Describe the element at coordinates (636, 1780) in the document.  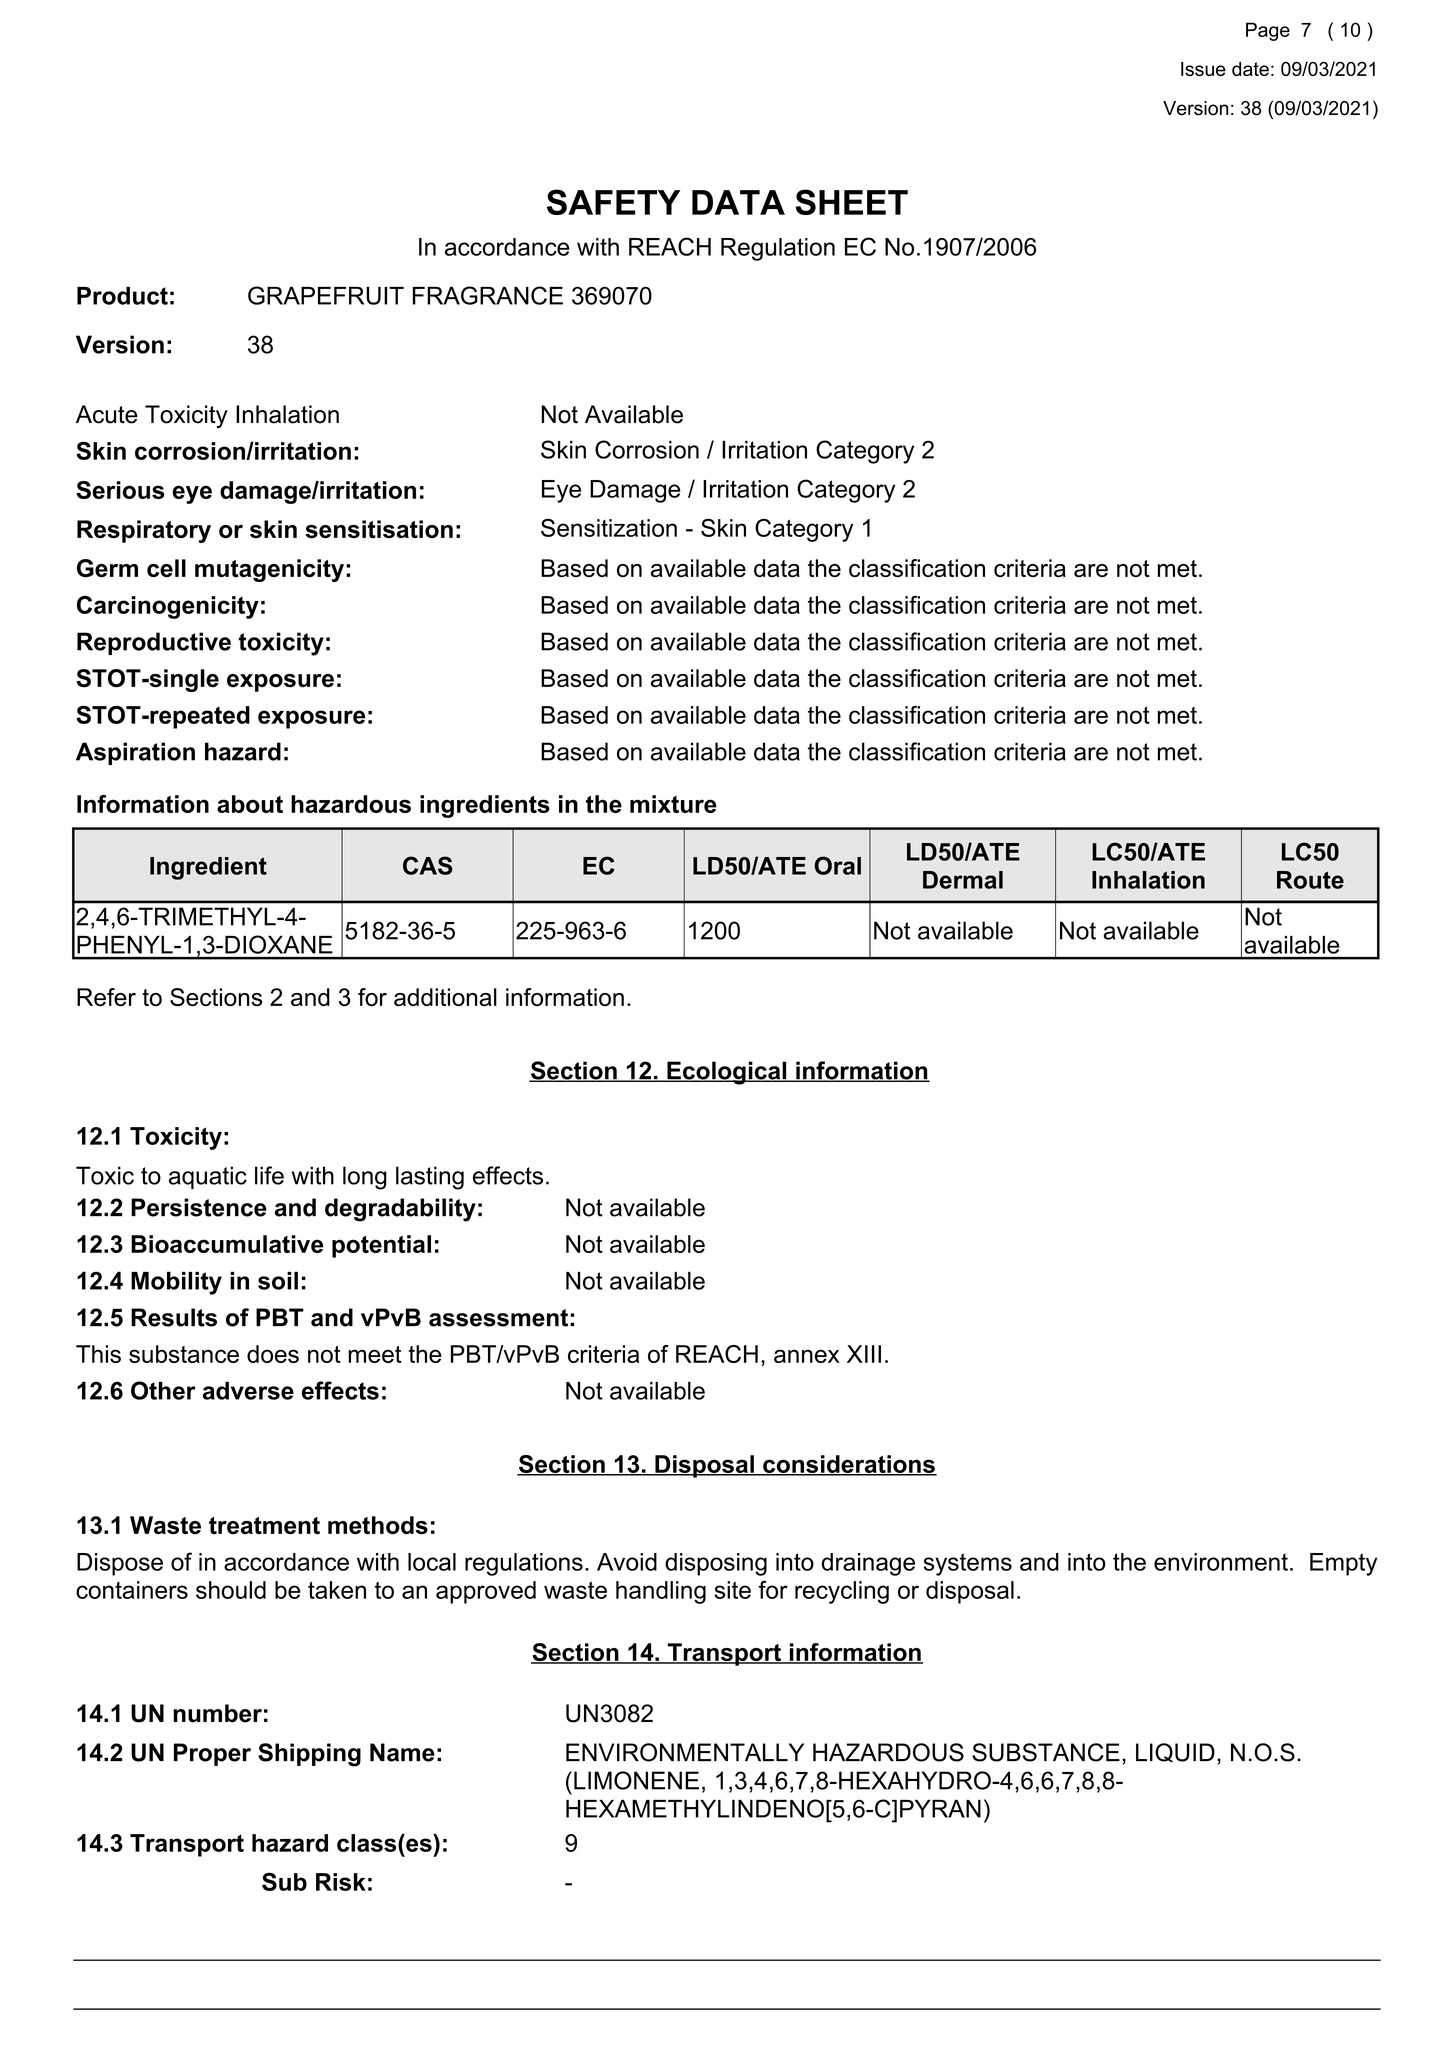
I see `LIMONENE` at that location.
